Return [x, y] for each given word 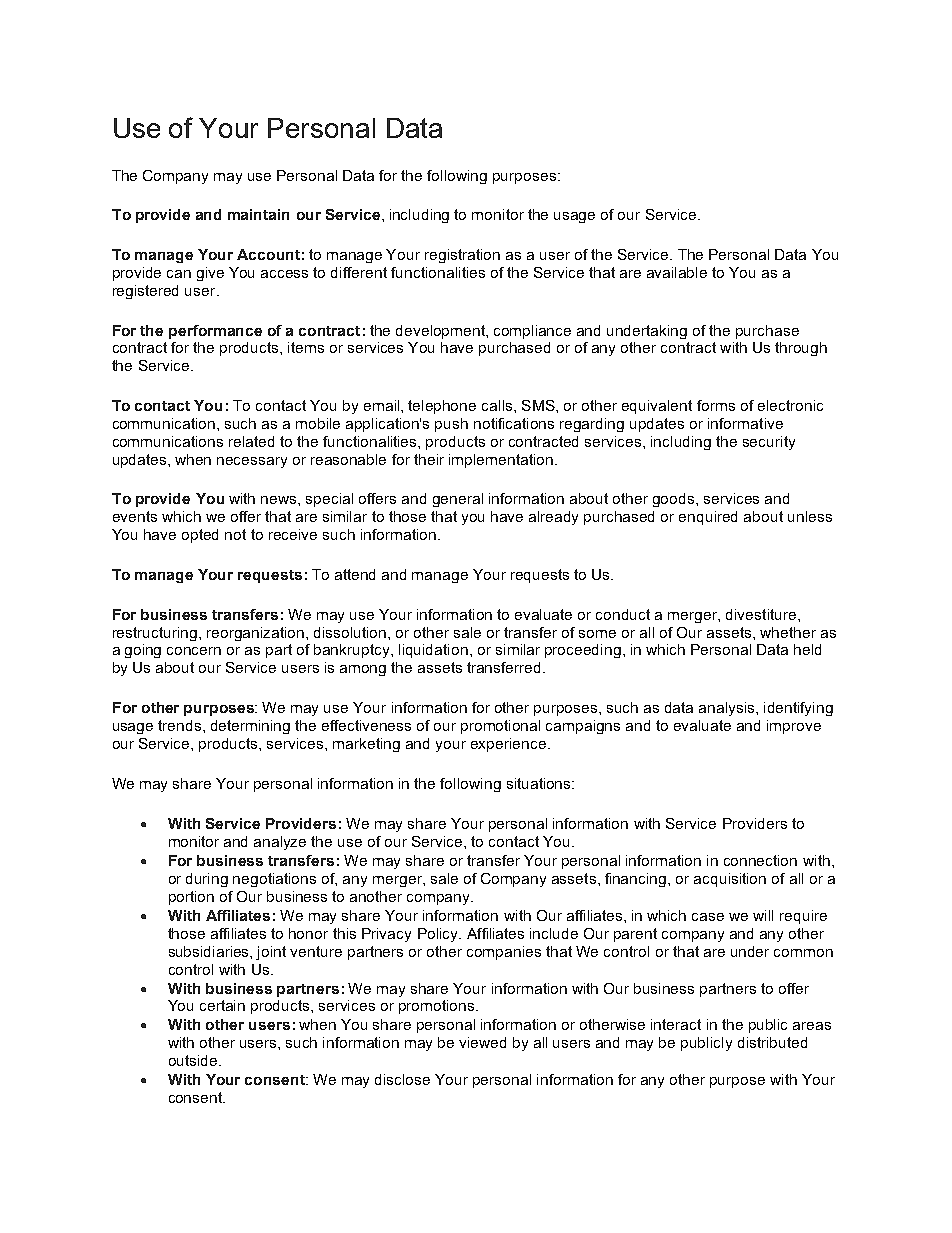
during [207, 880]
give [210, 274]
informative [745, 423]
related [251, 441]
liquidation [433, 651]
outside [194, 1060]
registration [462, 256]
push [451, 425]
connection [760, 860]
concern [194, 651]
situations [540, 783]
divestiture [762, 614]
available [677, 272]
